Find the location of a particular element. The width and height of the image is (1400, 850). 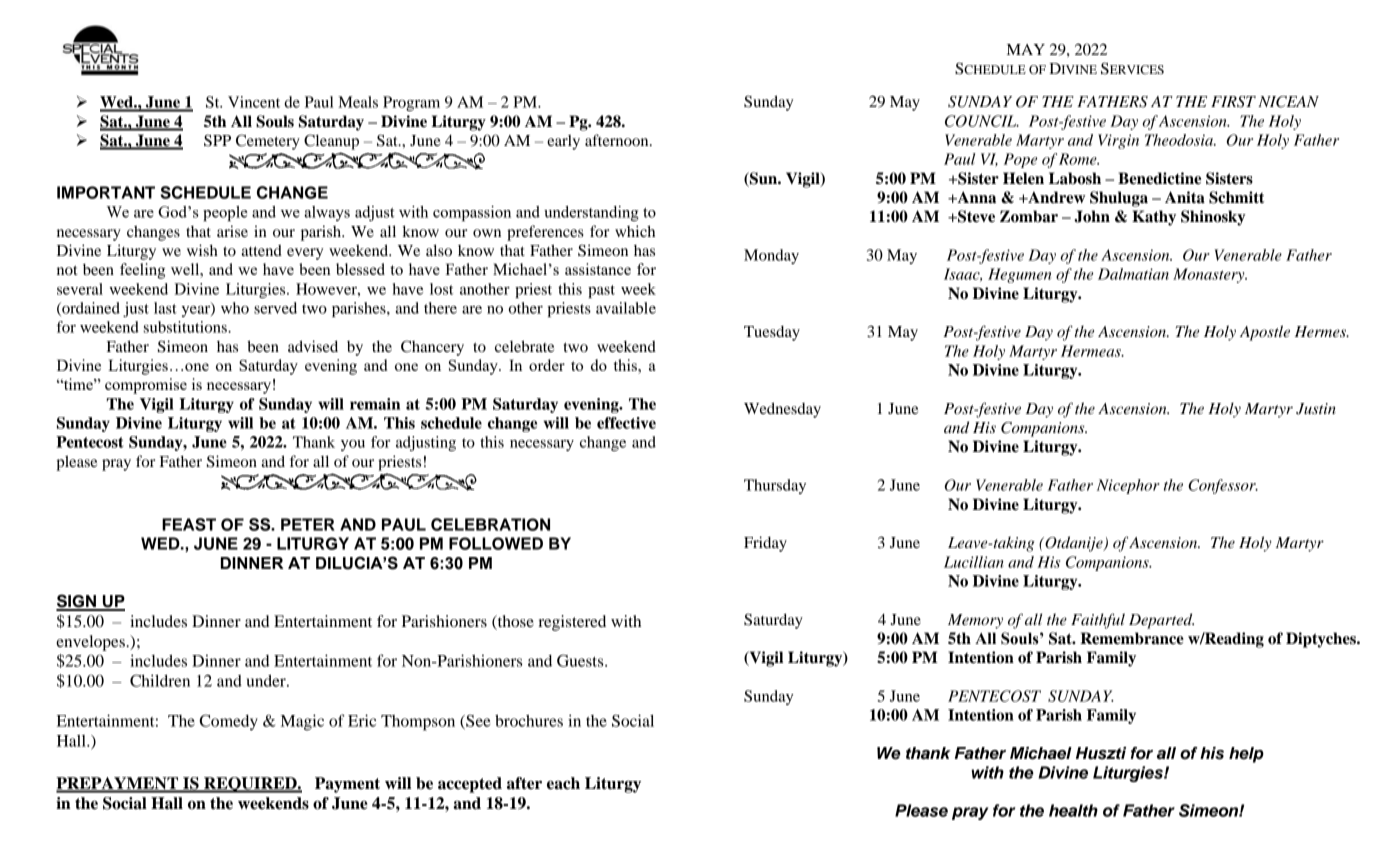

Thursday is located at coordinates (775, 486).
